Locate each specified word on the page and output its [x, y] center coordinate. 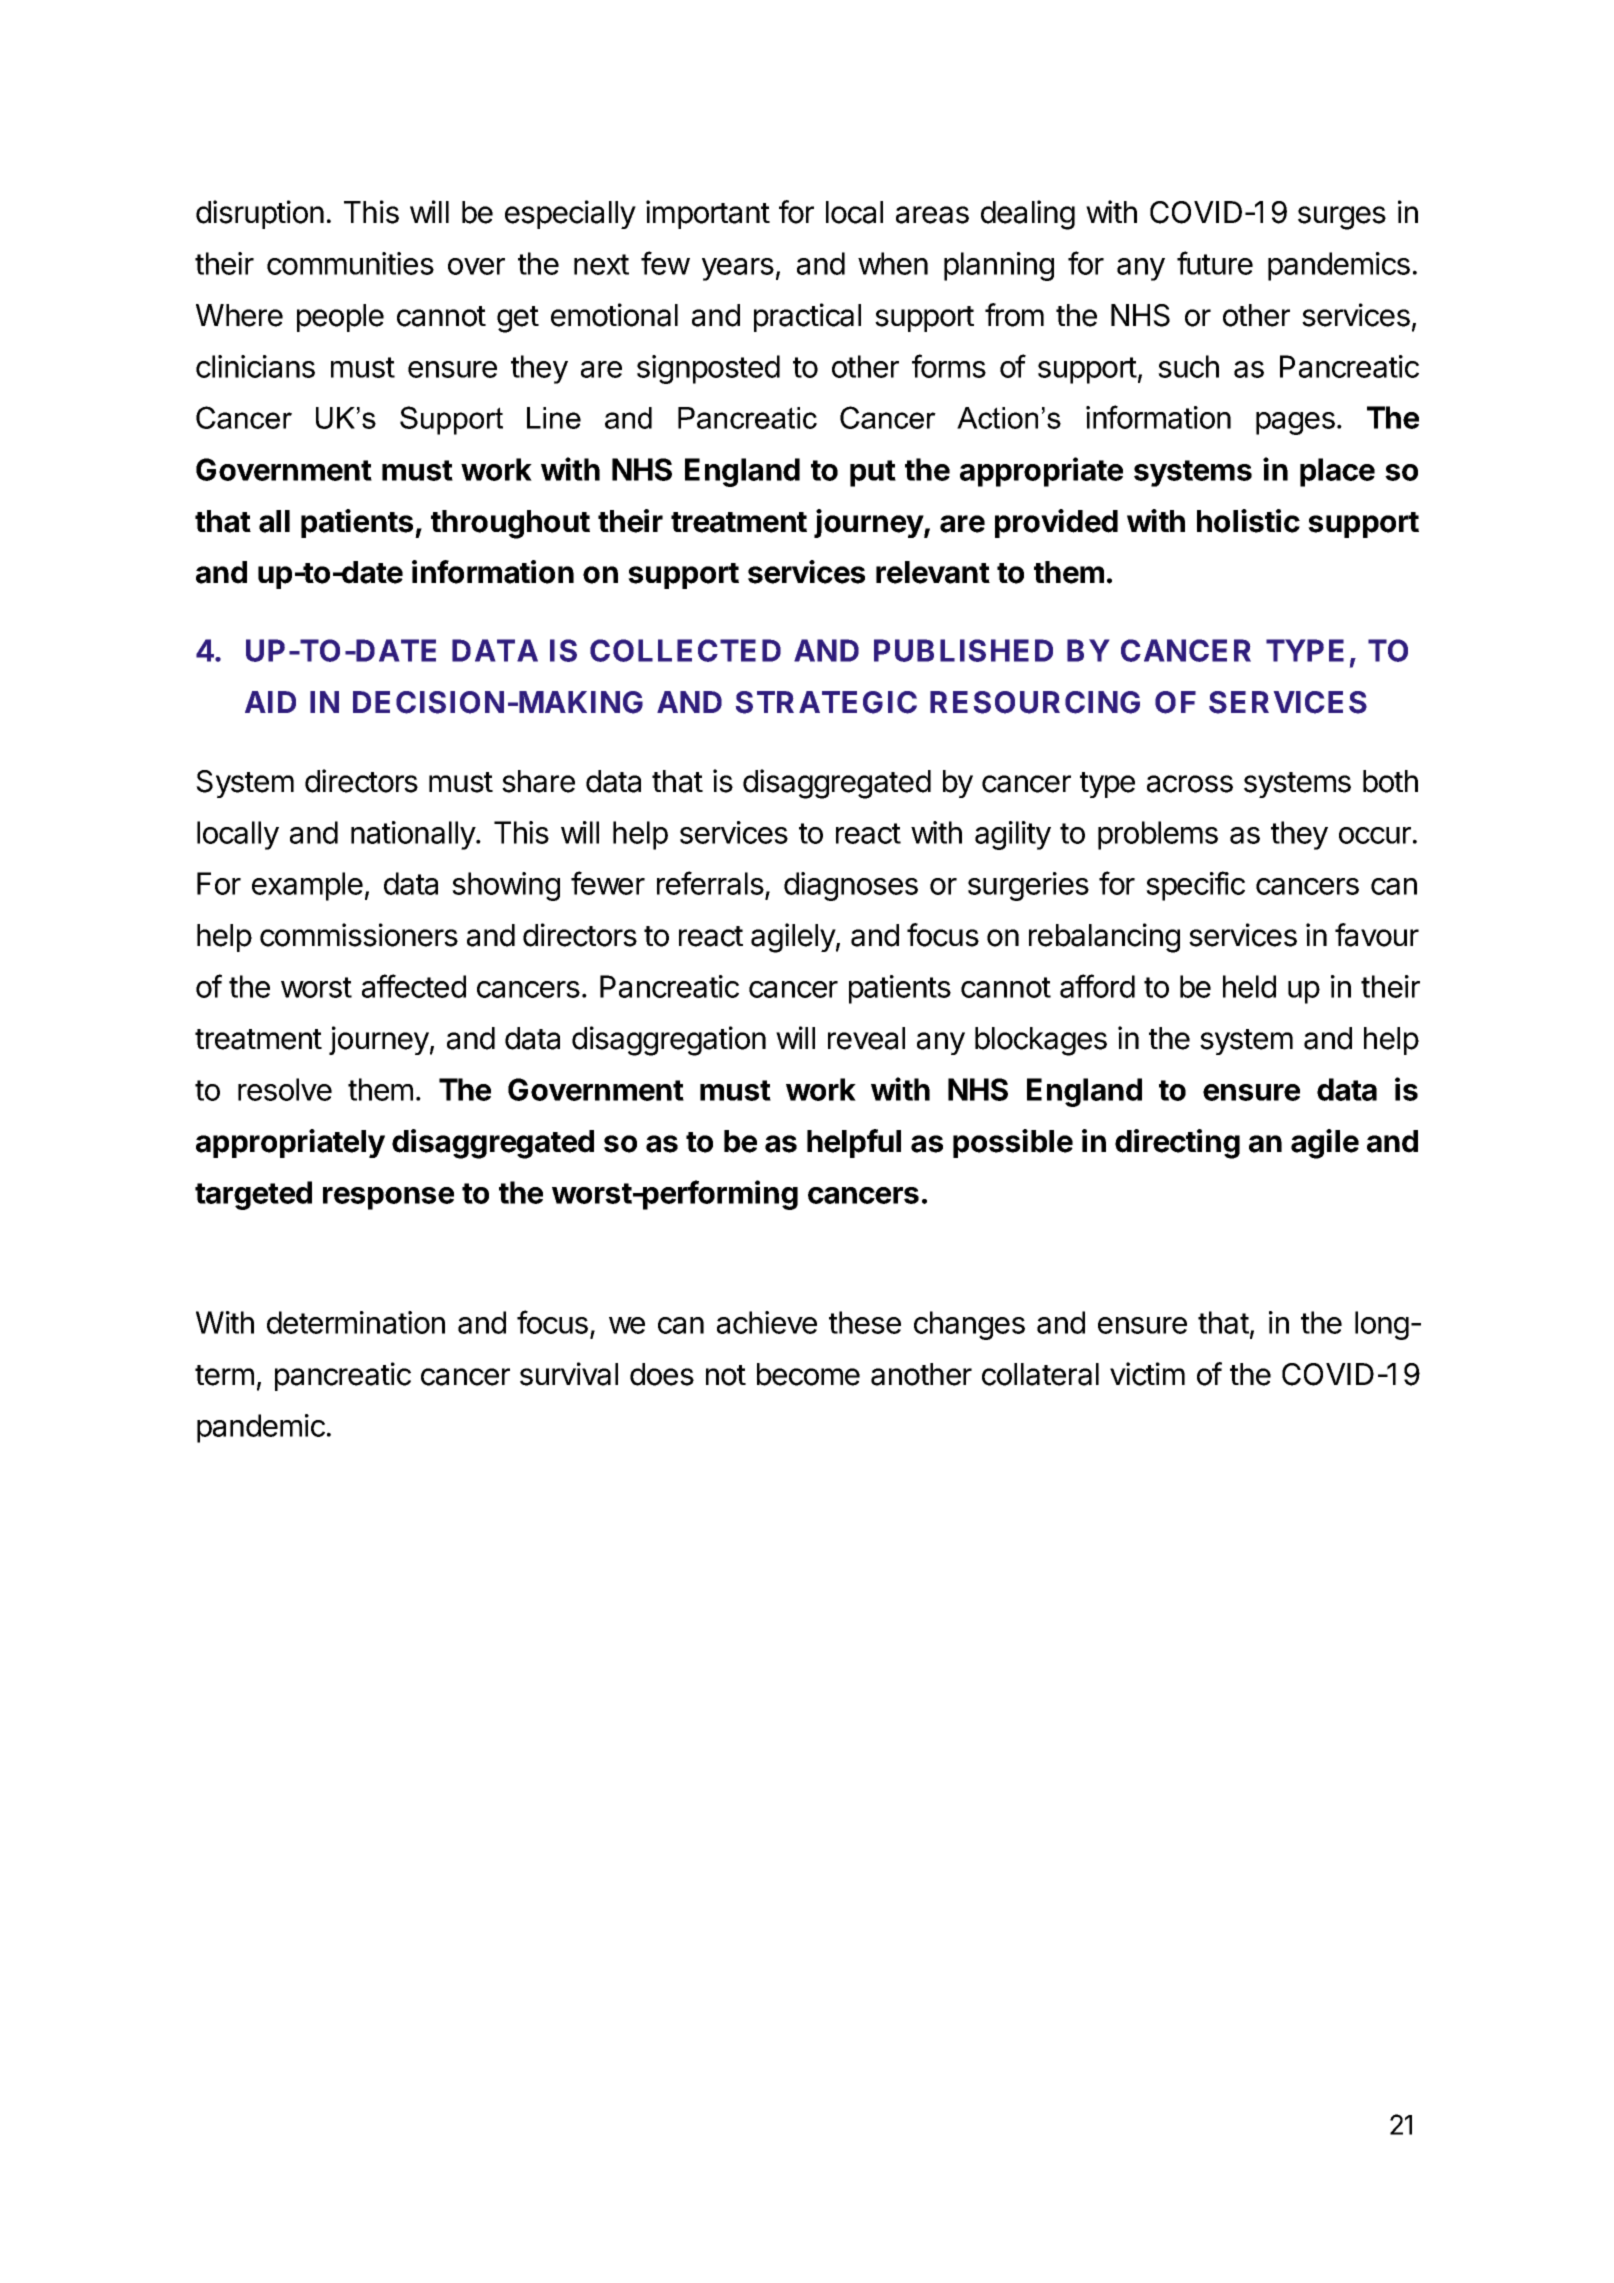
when [893, 263]
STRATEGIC [826, 702]
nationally [414, 835]
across [1190, 784]
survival [569, 1374]
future [1215, 263]
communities [350, 263]
